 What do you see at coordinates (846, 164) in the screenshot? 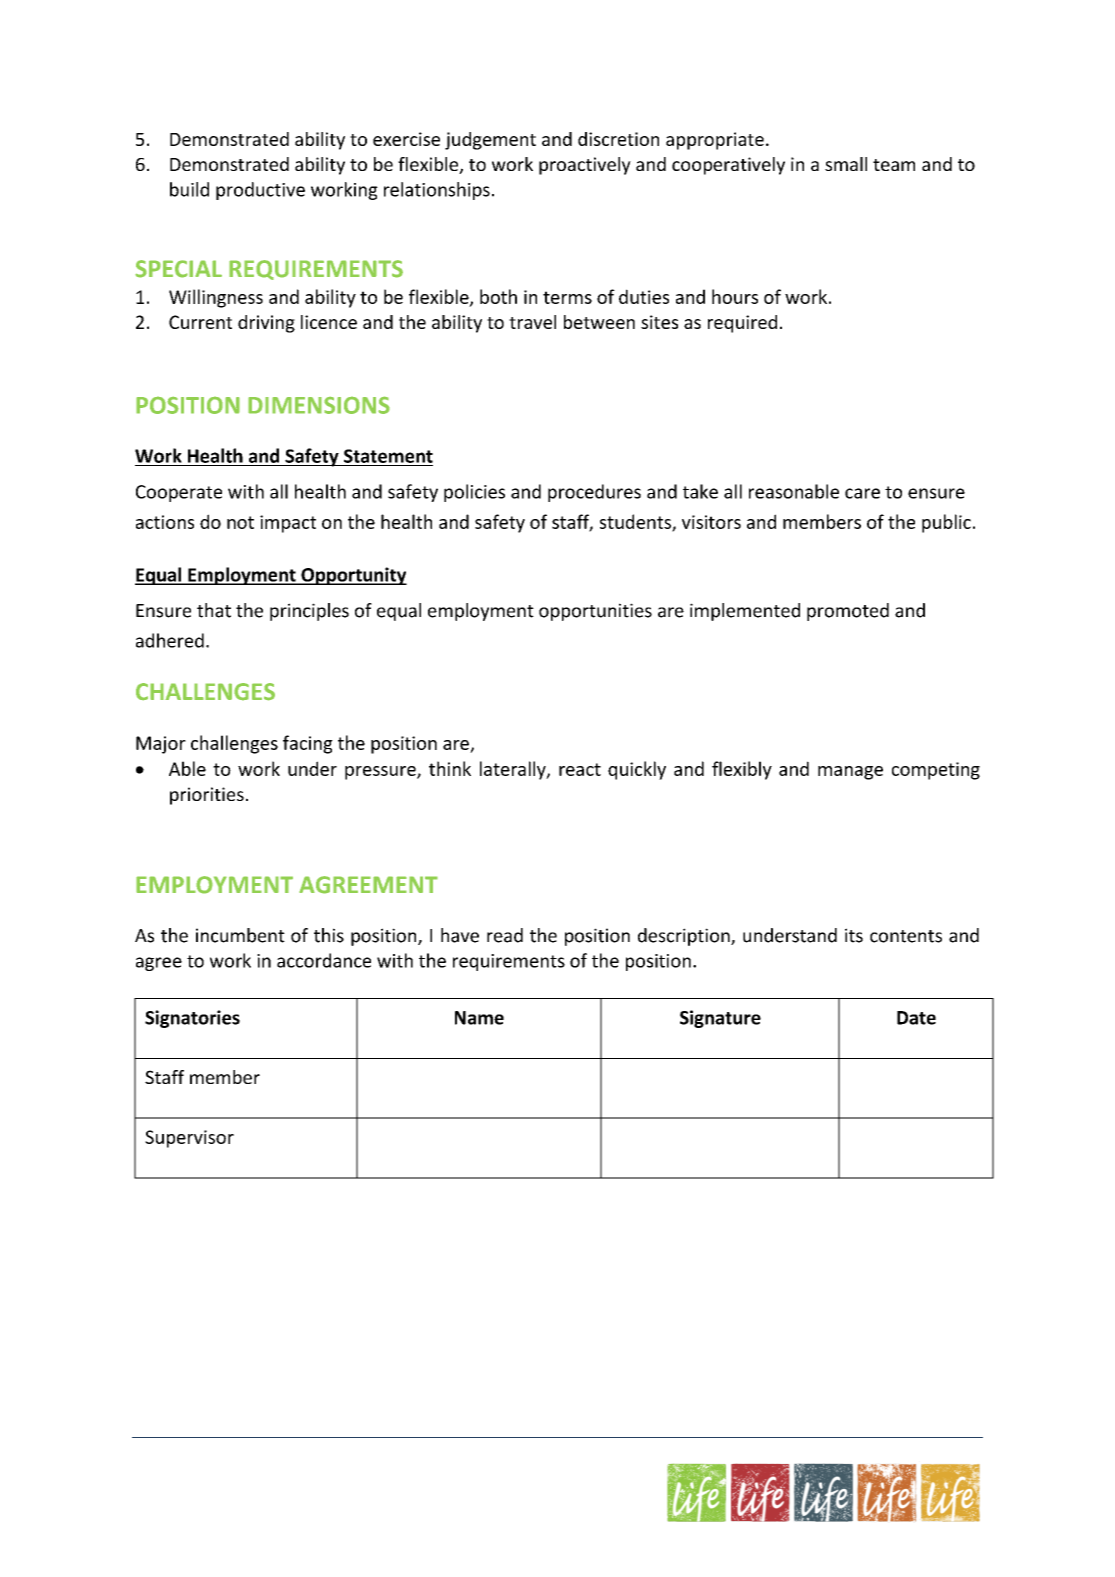
I see `small` at bounding box center [846, 164].
